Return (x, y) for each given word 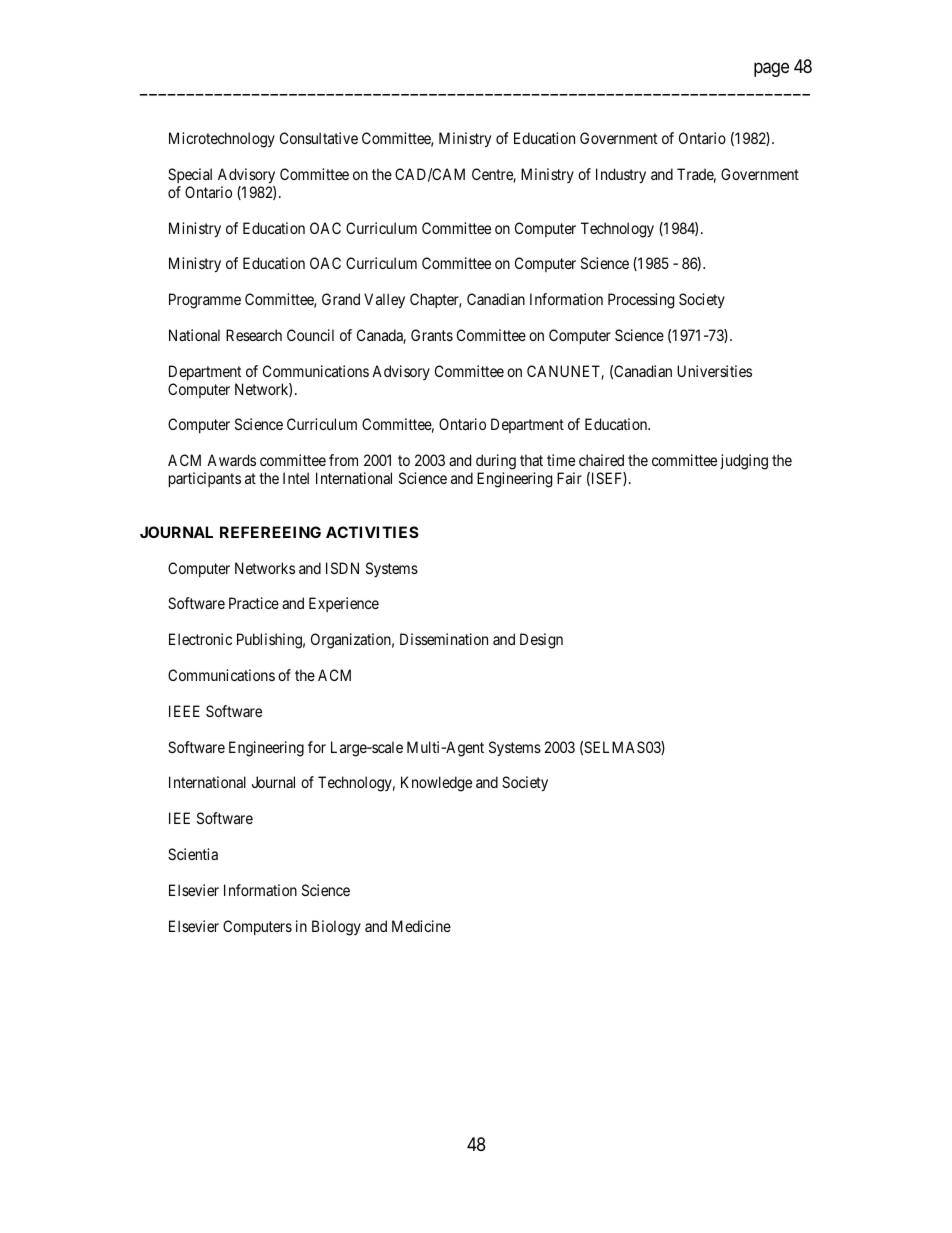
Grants (432, 335)
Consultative (319, 138)
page (771, 69)
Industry (621, 176)
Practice (254, 603)
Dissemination (444, 639)
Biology (336, 928)
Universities (714, 371)
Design (541, 641)
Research (254, 335)
